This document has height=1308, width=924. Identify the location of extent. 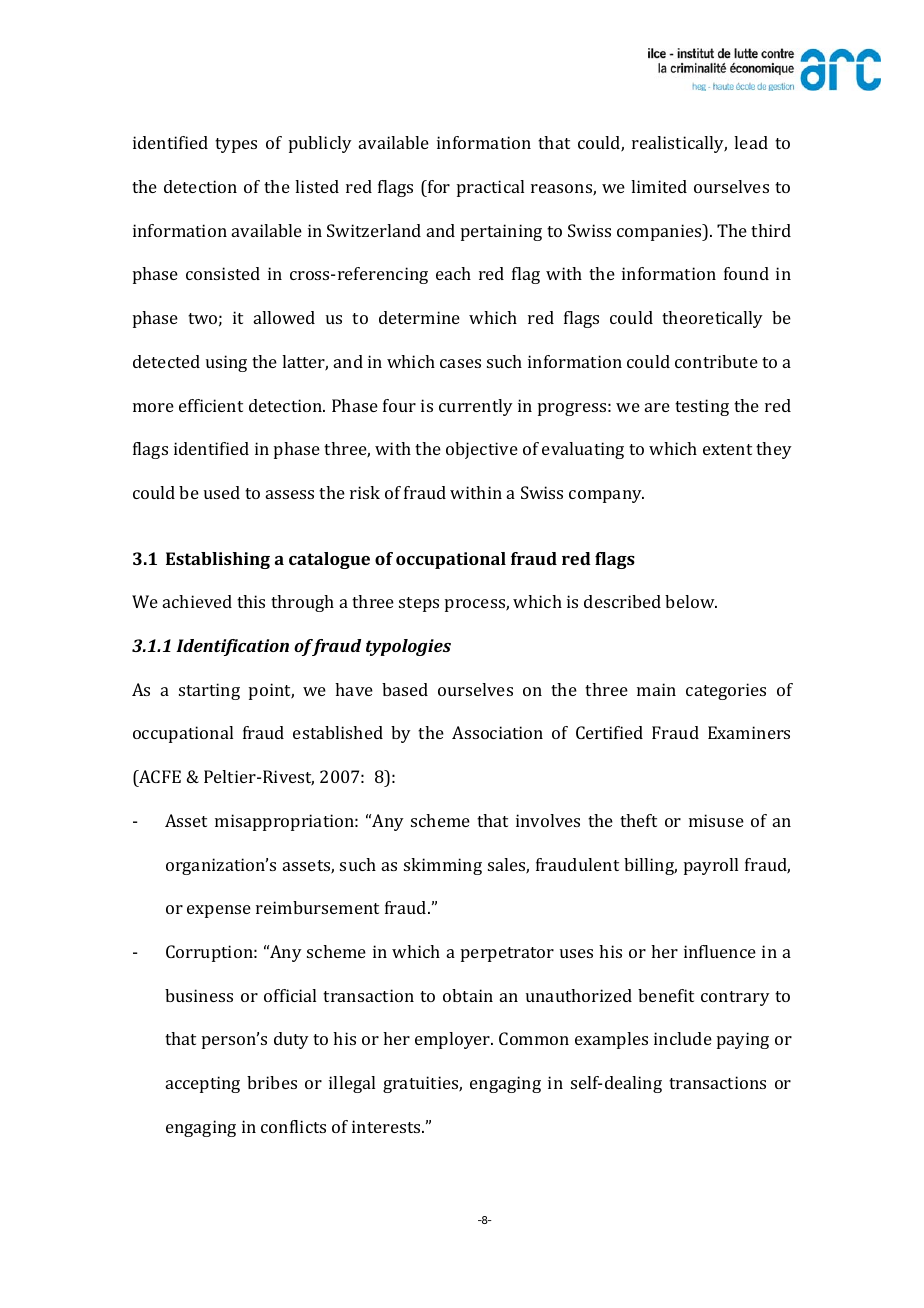
(727, 449).
